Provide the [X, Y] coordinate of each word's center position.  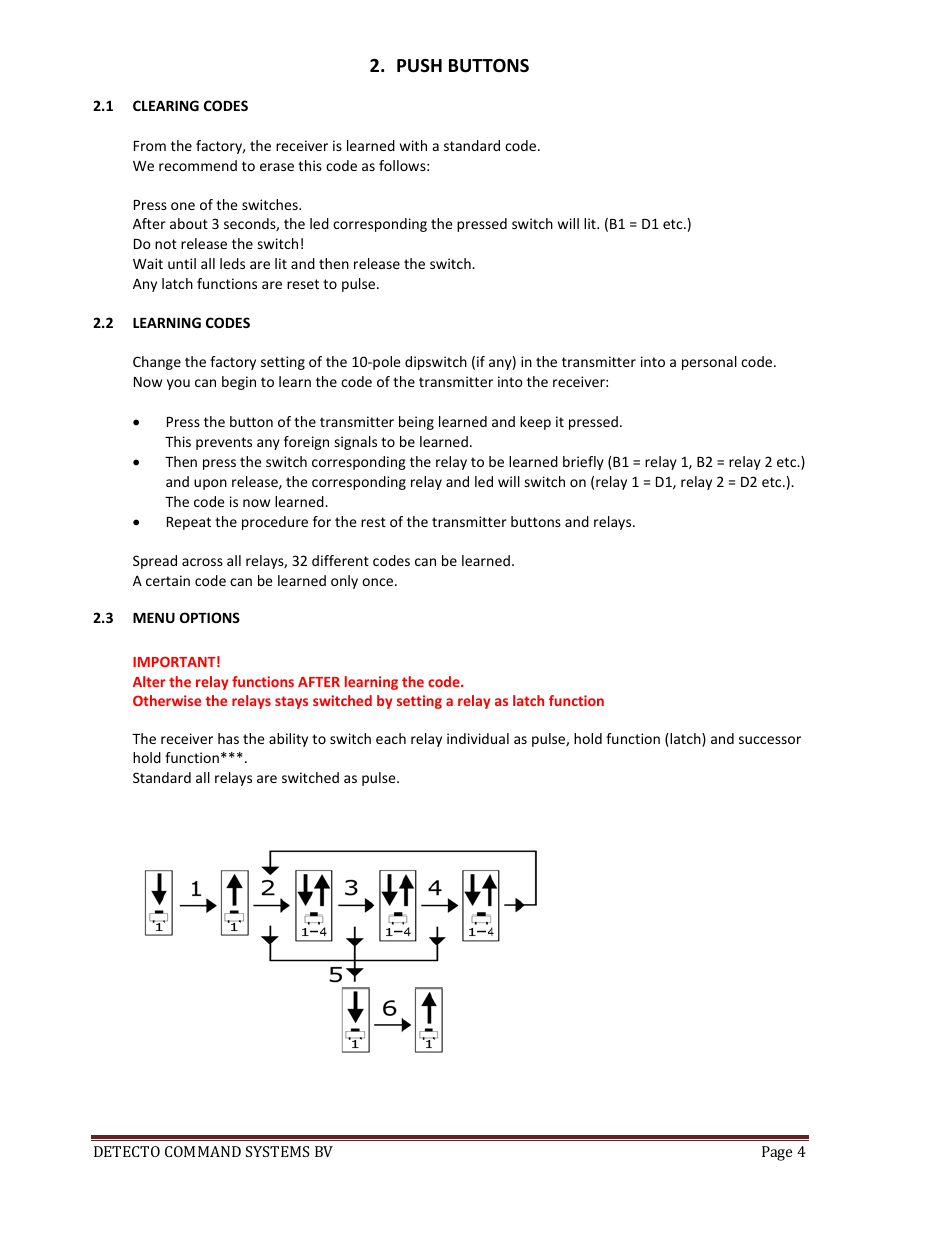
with [413, 145]
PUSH [419, 66]
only [344, 582]
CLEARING [166, 105]
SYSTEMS [277, 1151]
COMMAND [203, 1151]
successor [770, 740]
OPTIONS [210, 617]
